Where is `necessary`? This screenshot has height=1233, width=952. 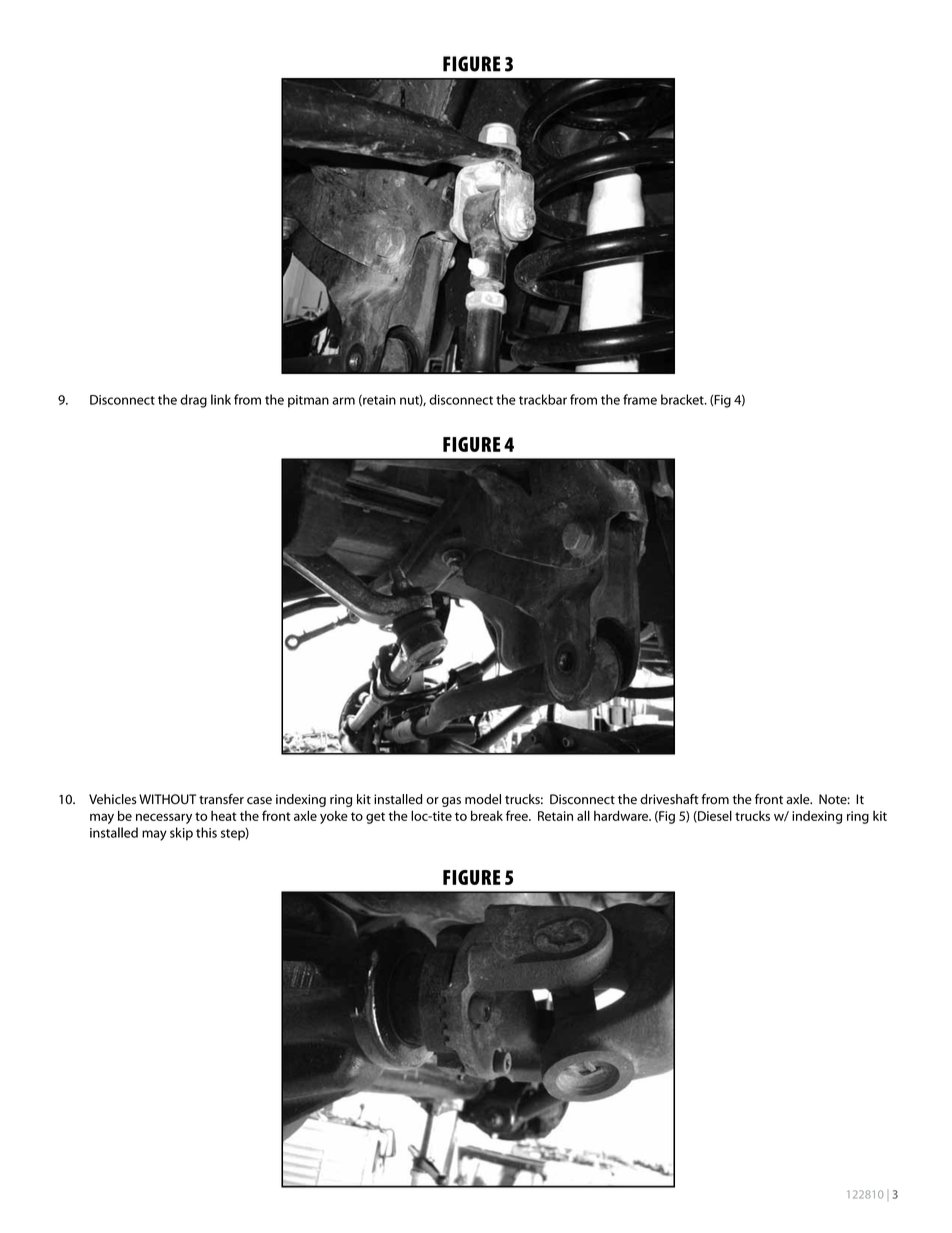 necessary is located at coordinates (164, 818).
